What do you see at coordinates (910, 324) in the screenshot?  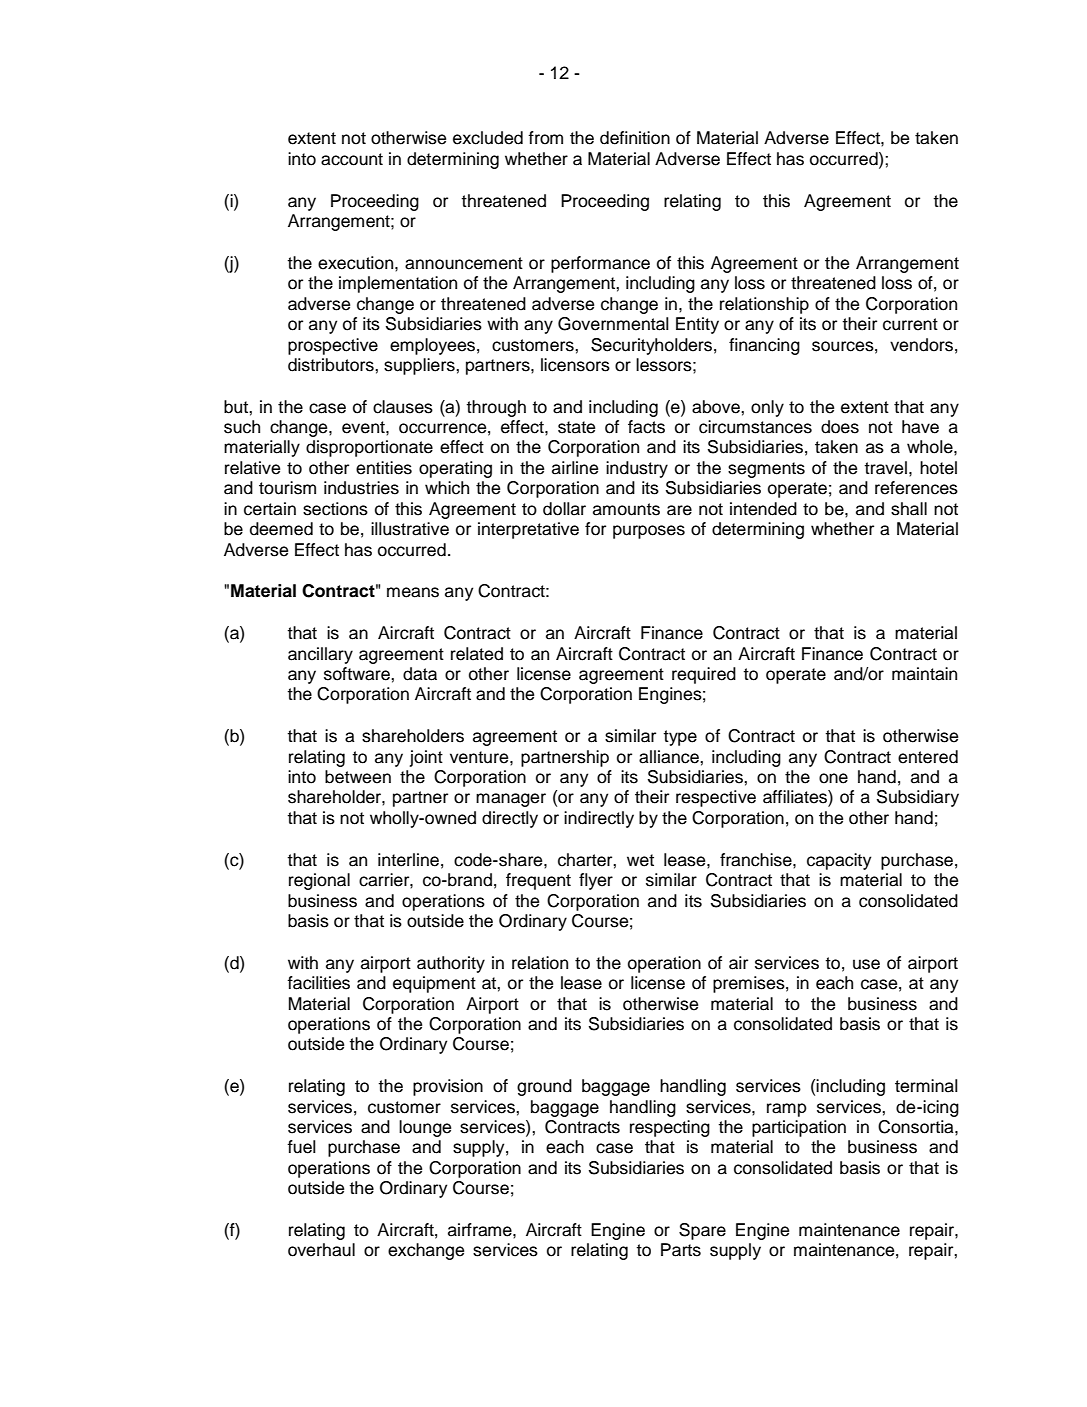 I see `current` at bounding box center [910, 324].
